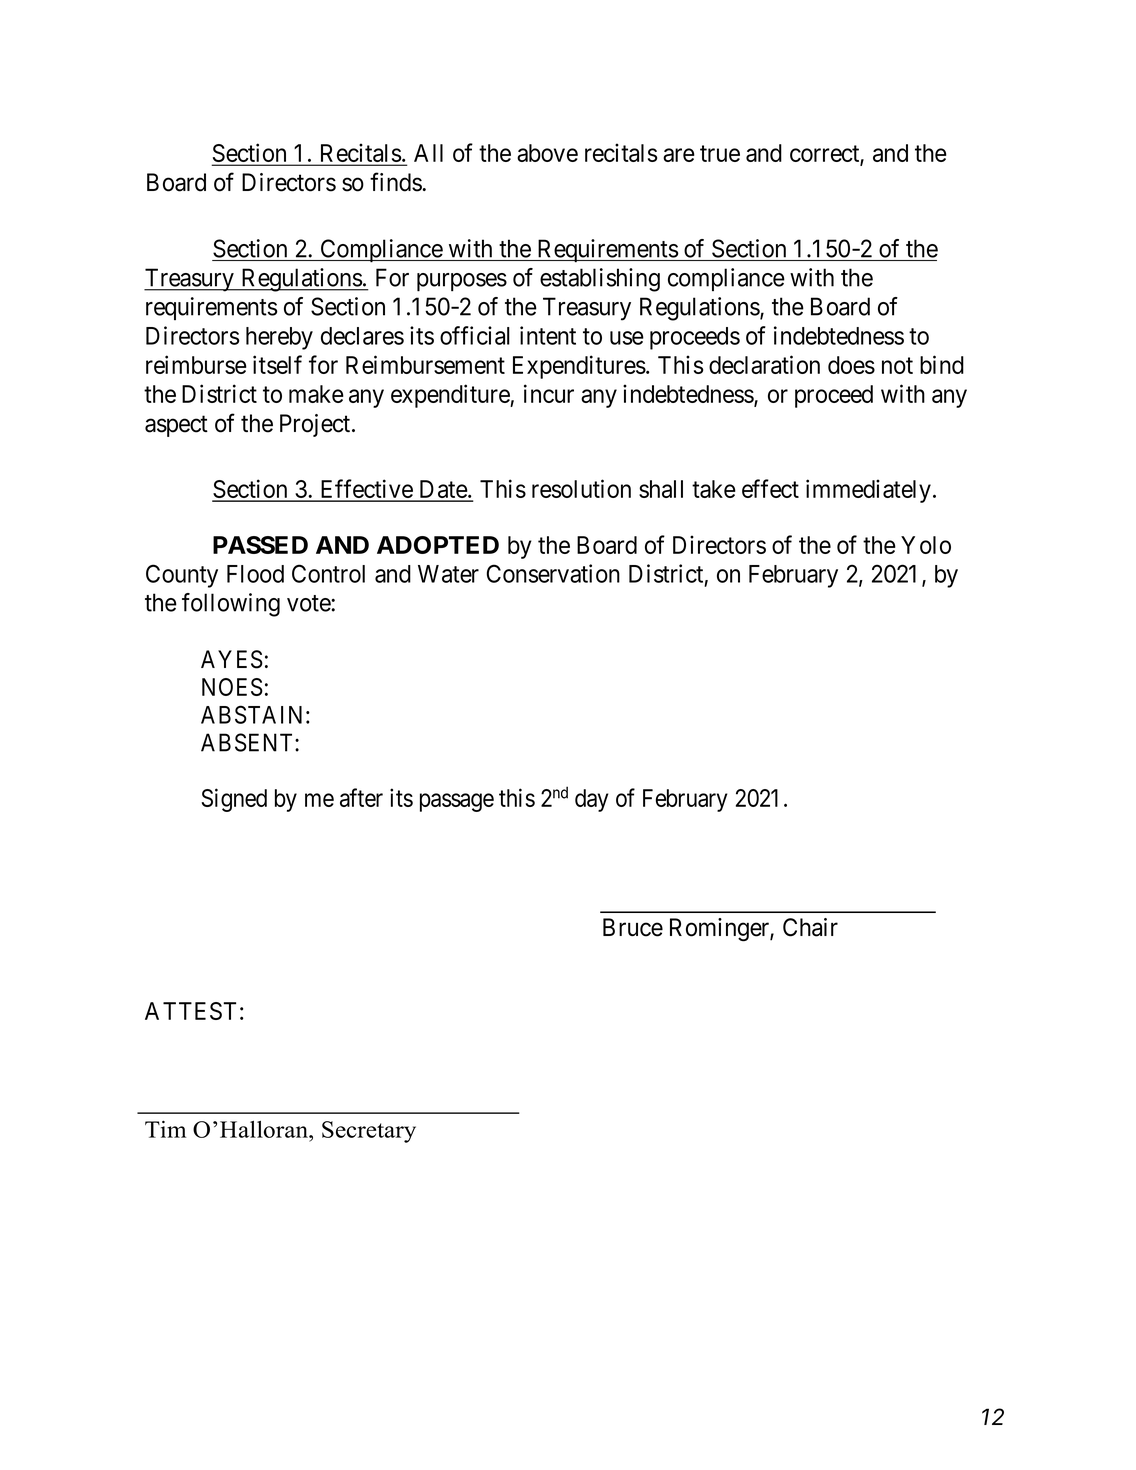 The height and width of the document is (1470, 1136). I want to click on Conservation, so click(553, 573).
